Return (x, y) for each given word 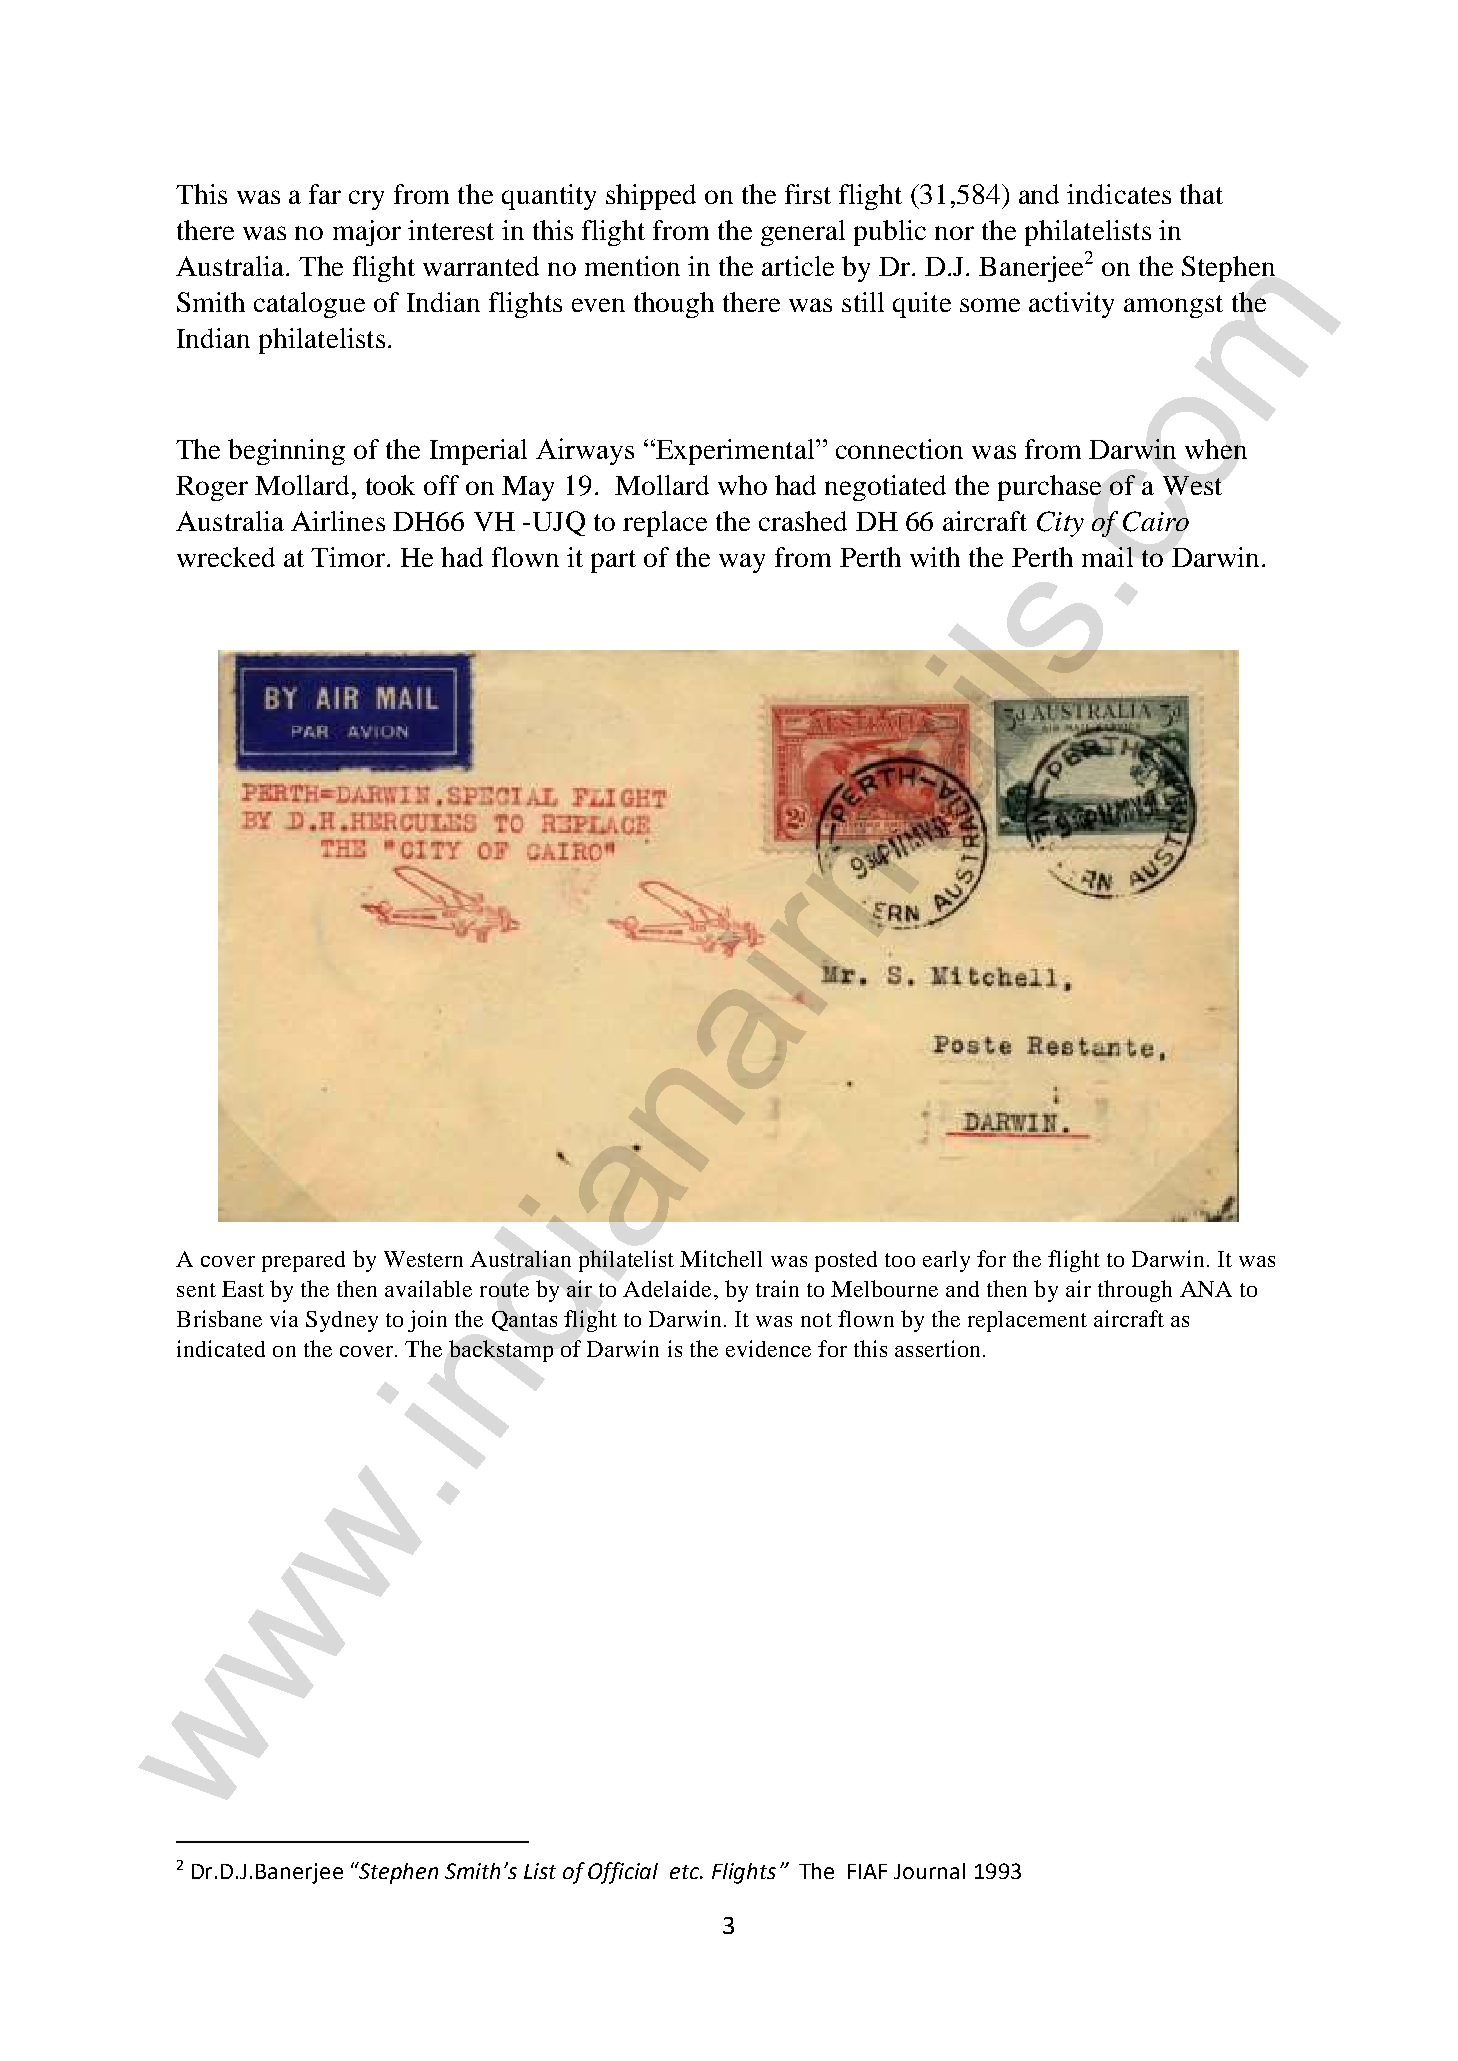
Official (623, 1873)
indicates (1119, 194)
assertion (937, 1348)
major (367, 233)
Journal (929, 1871)
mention (632, 266)
